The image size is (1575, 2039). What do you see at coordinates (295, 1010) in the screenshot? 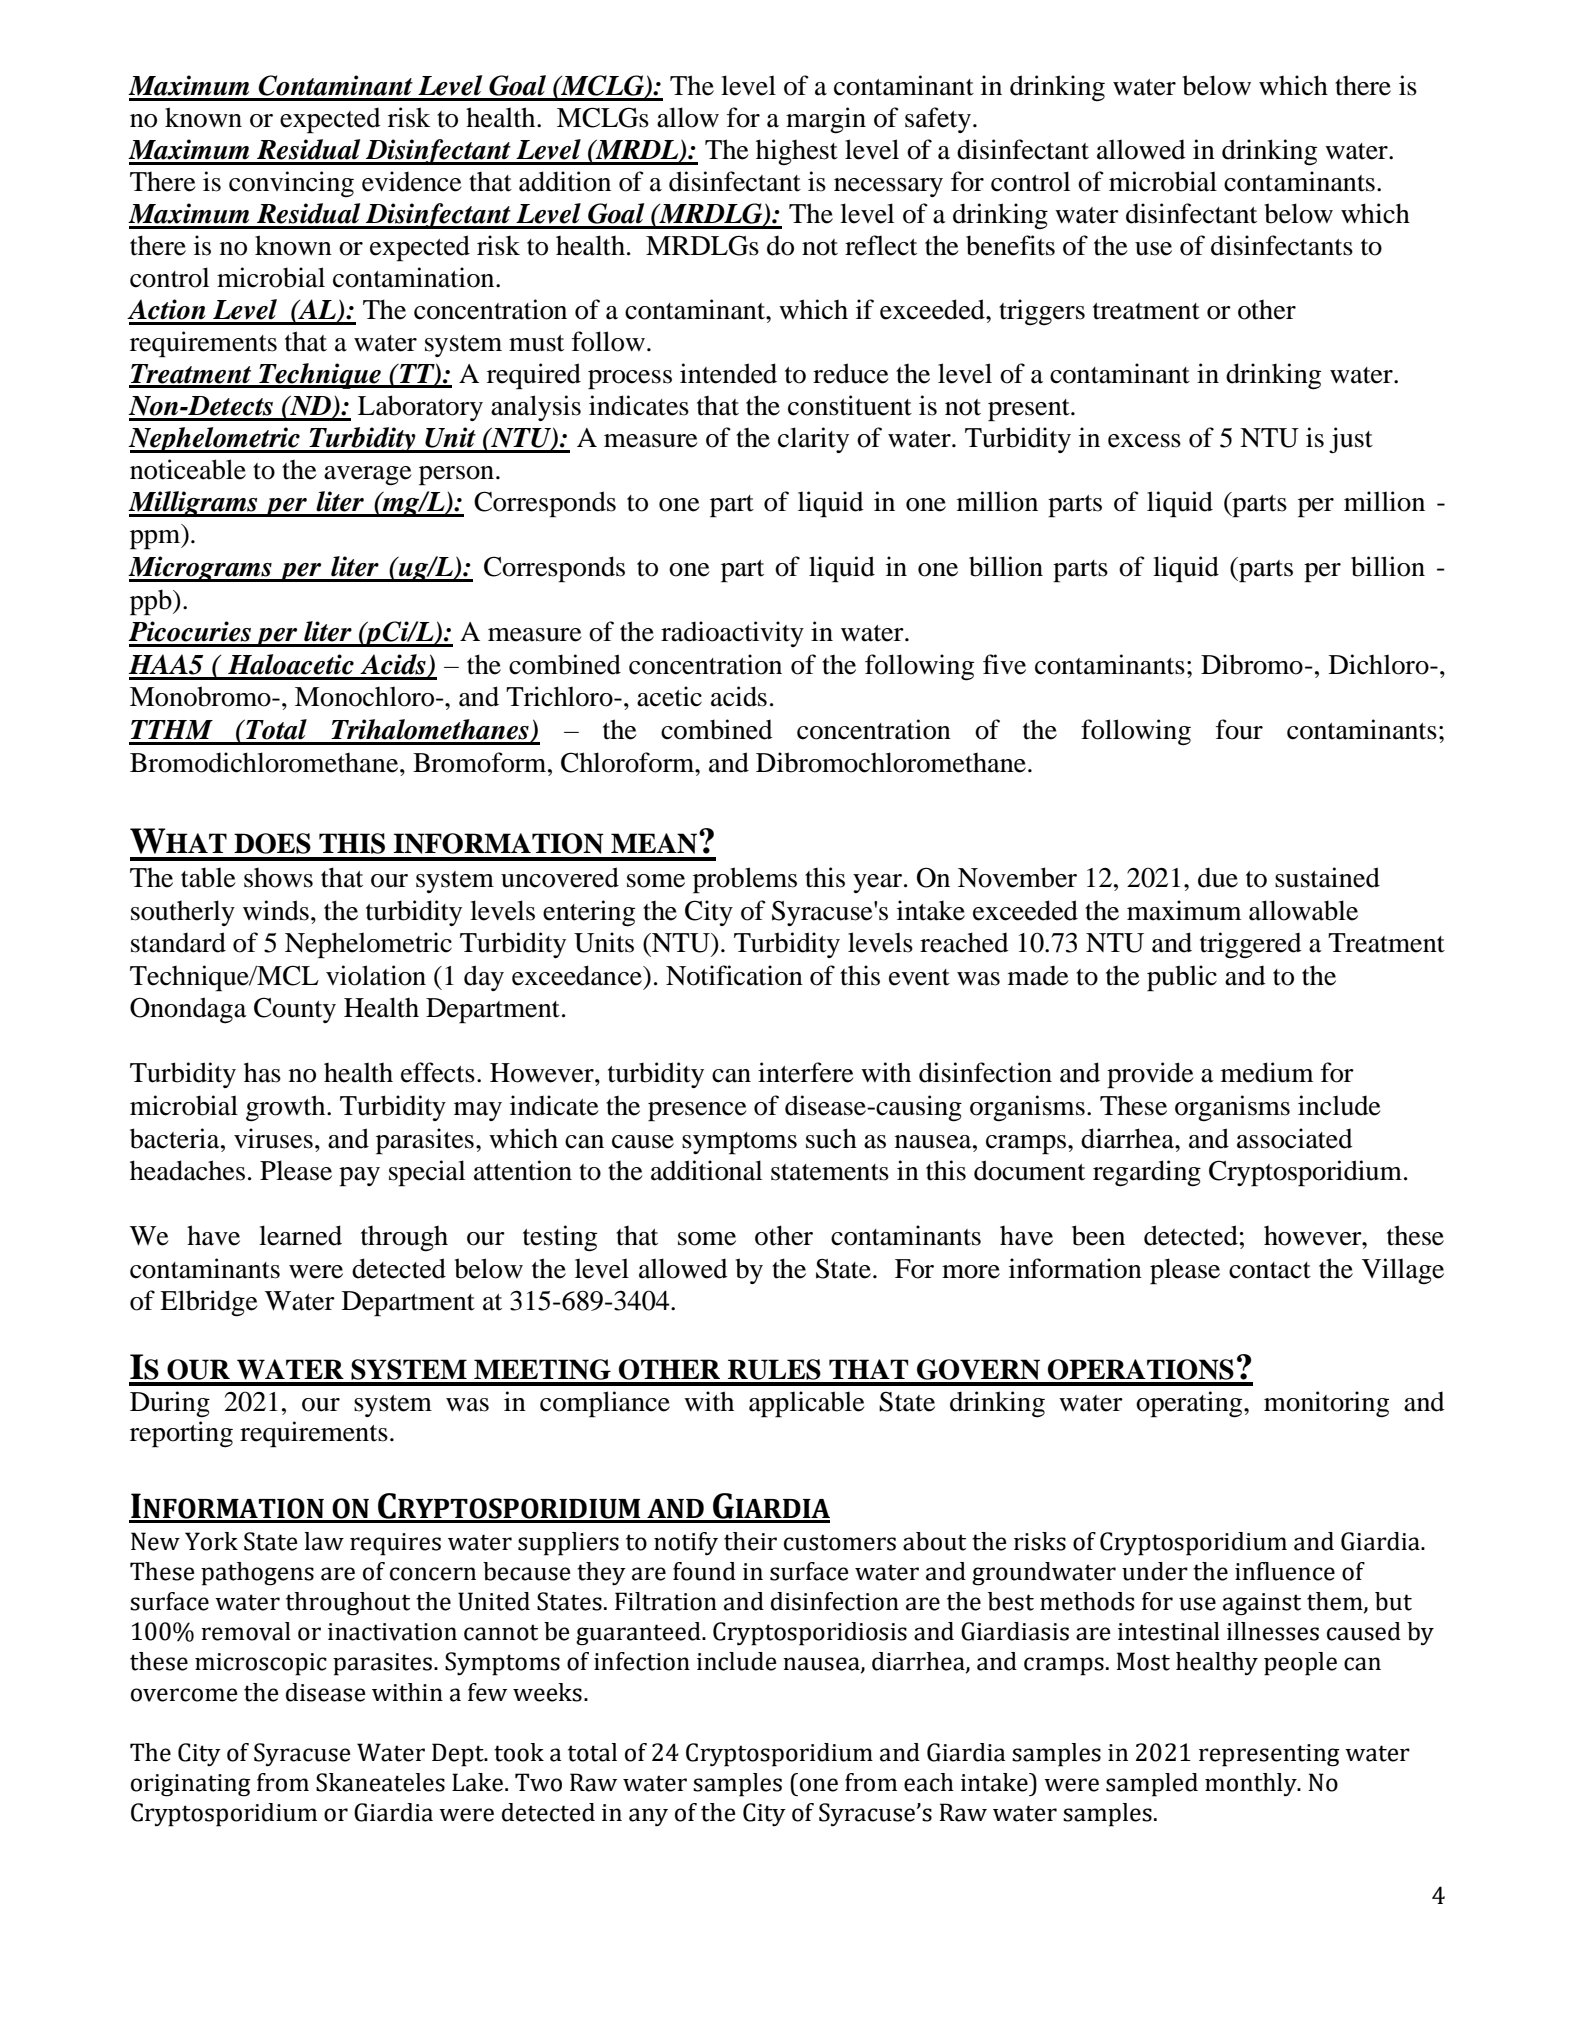
I see `County` at bounding box center [295, 1010].
